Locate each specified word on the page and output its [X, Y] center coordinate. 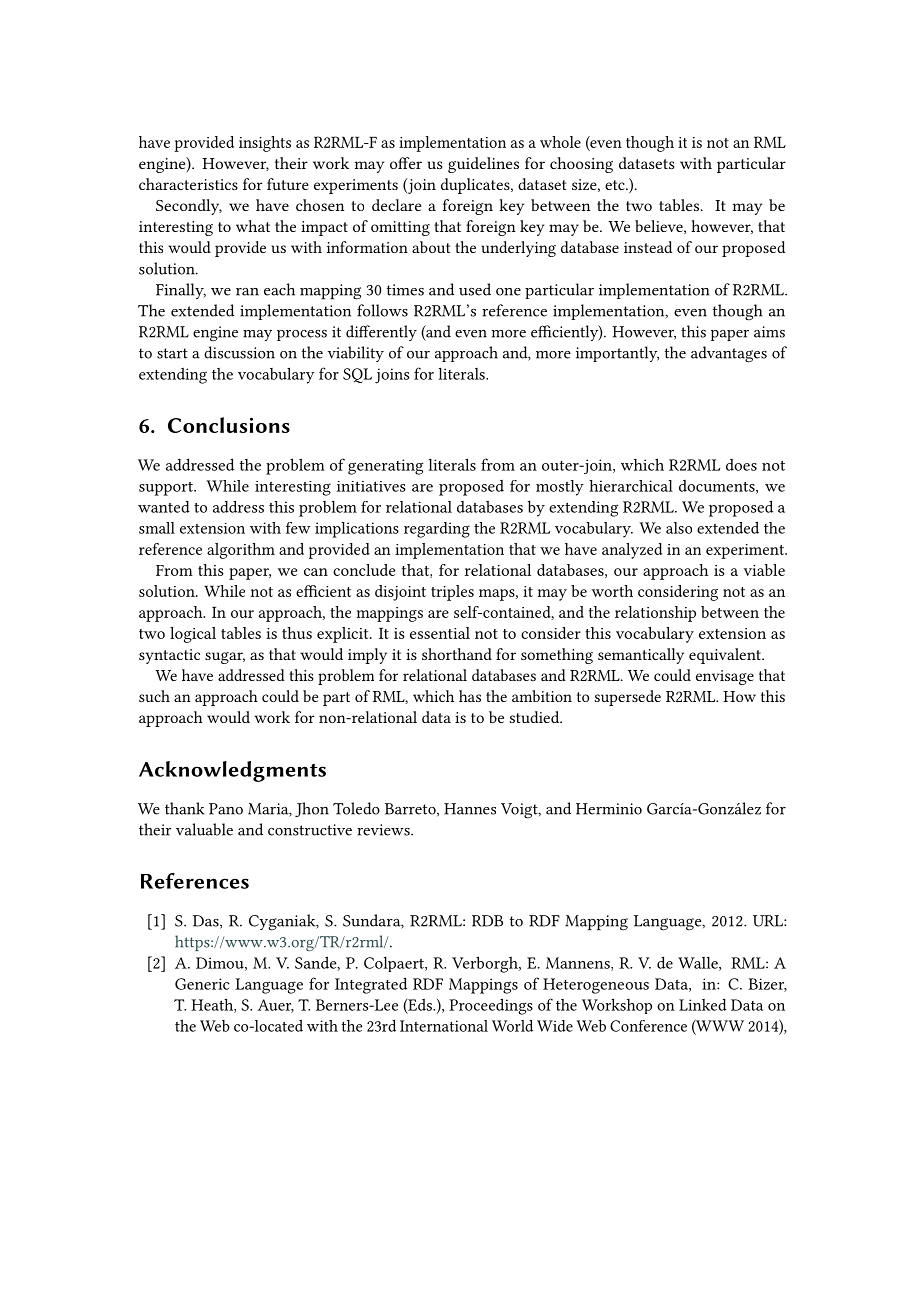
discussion [239, 352]
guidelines [483, 165]
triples [452, 593]
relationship [655, 614]
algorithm [241, 551]
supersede [628, 698]
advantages [729, 354]
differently [381, 333]
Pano [226, 809]
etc [616, 185]
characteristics [188, 184]
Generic [202, 984]
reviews [384, 830]
